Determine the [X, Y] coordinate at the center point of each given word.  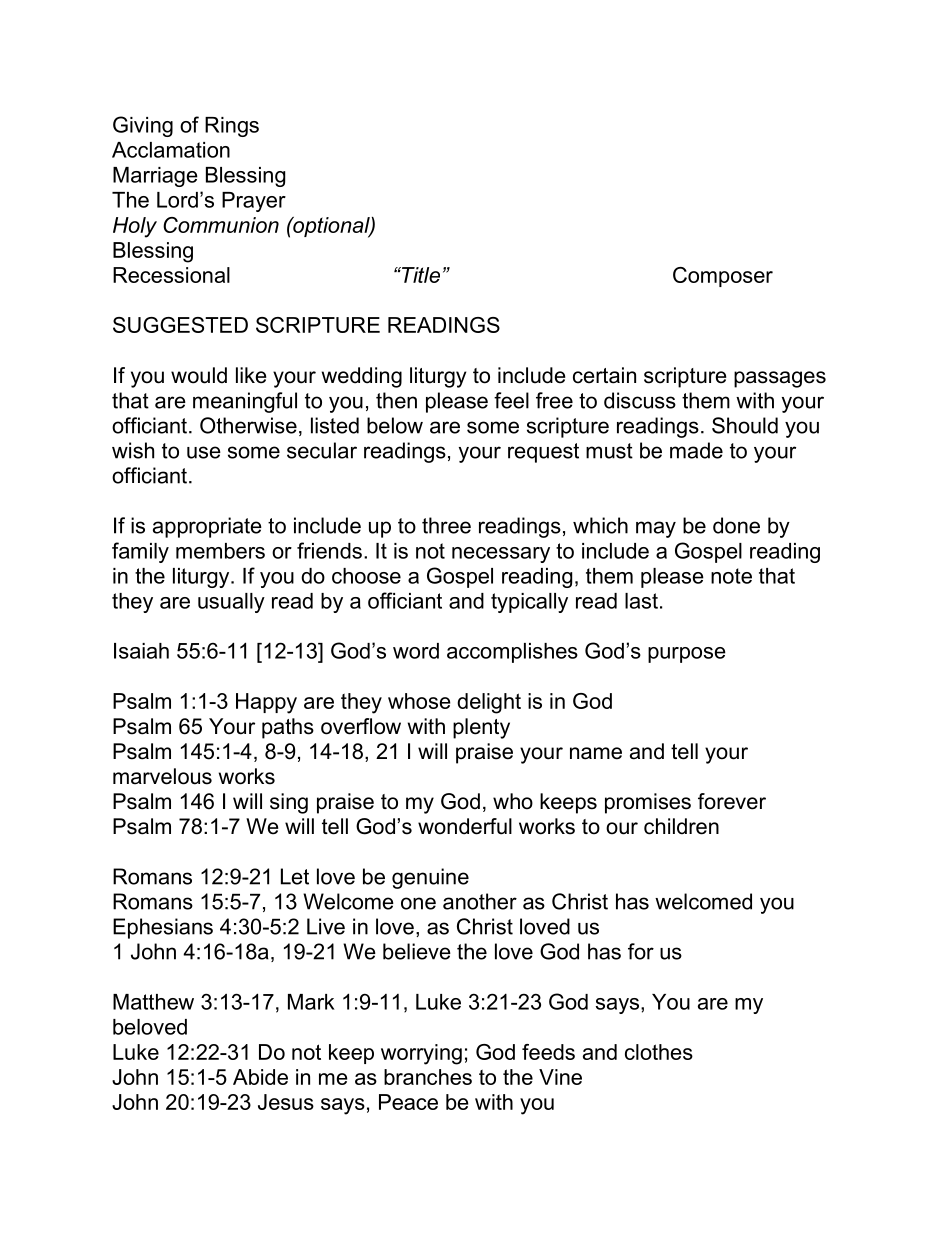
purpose [687, 655]
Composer [723, 277]
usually [231, 603]
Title [420, 275]
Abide [260, 1077]
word [416, 651]
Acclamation [171, 150]
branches [428, 1077]
